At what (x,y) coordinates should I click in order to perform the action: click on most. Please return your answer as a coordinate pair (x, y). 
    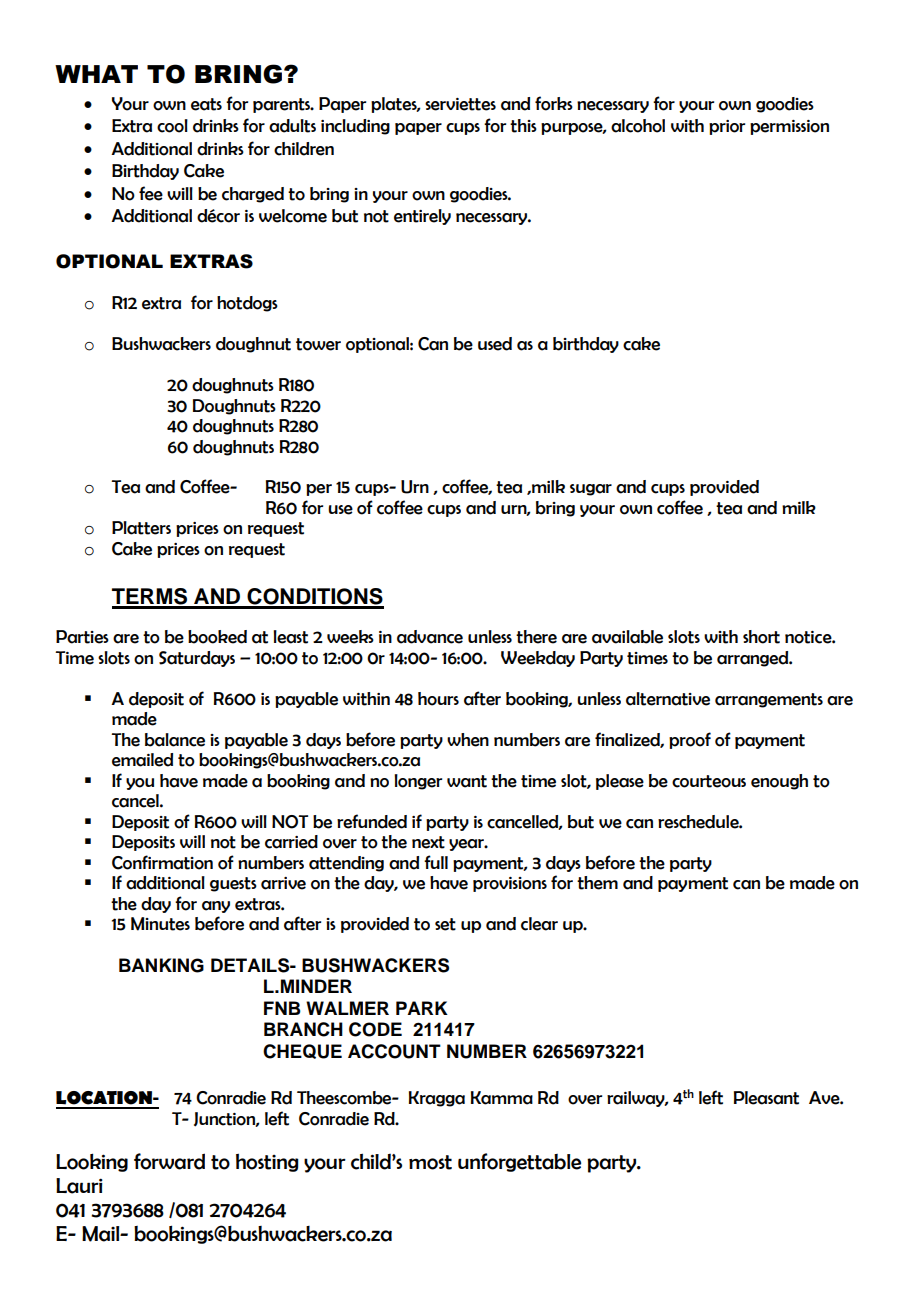
    Looking at the image, I should click on (430, 1162).
